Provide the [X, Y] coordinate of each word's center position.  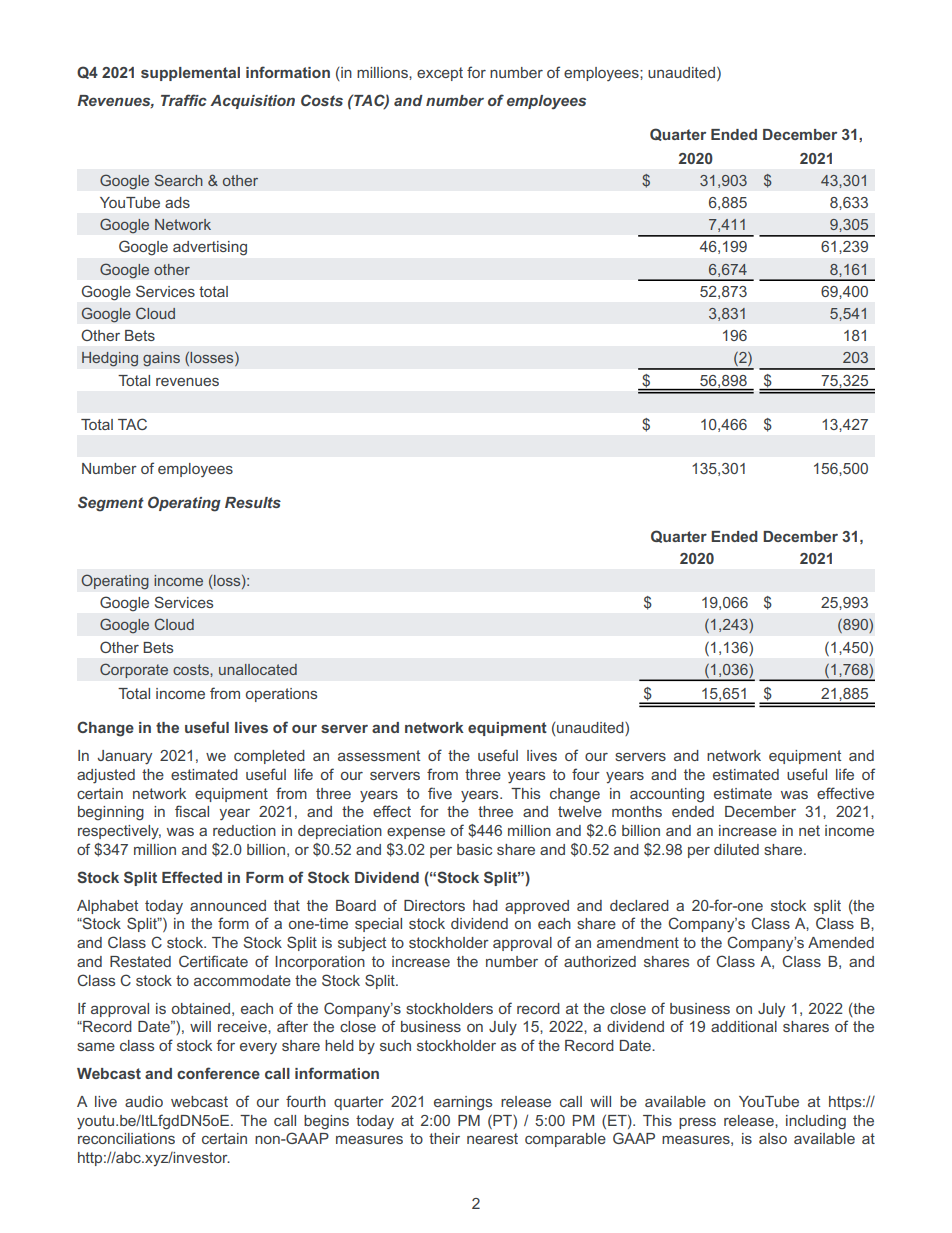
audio [144, 1101]
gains [161, 359]
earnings [463, 1103]
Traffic [184, 100]
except [440, 74]
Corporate [134, 670]
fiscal [192, 811]
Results [253, 502]
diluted [736, 849]
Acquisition [252, 102]
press [697, 1123]
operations [281, 695]
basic [474, 849]
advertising [210, 248]
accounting [667, 795]
